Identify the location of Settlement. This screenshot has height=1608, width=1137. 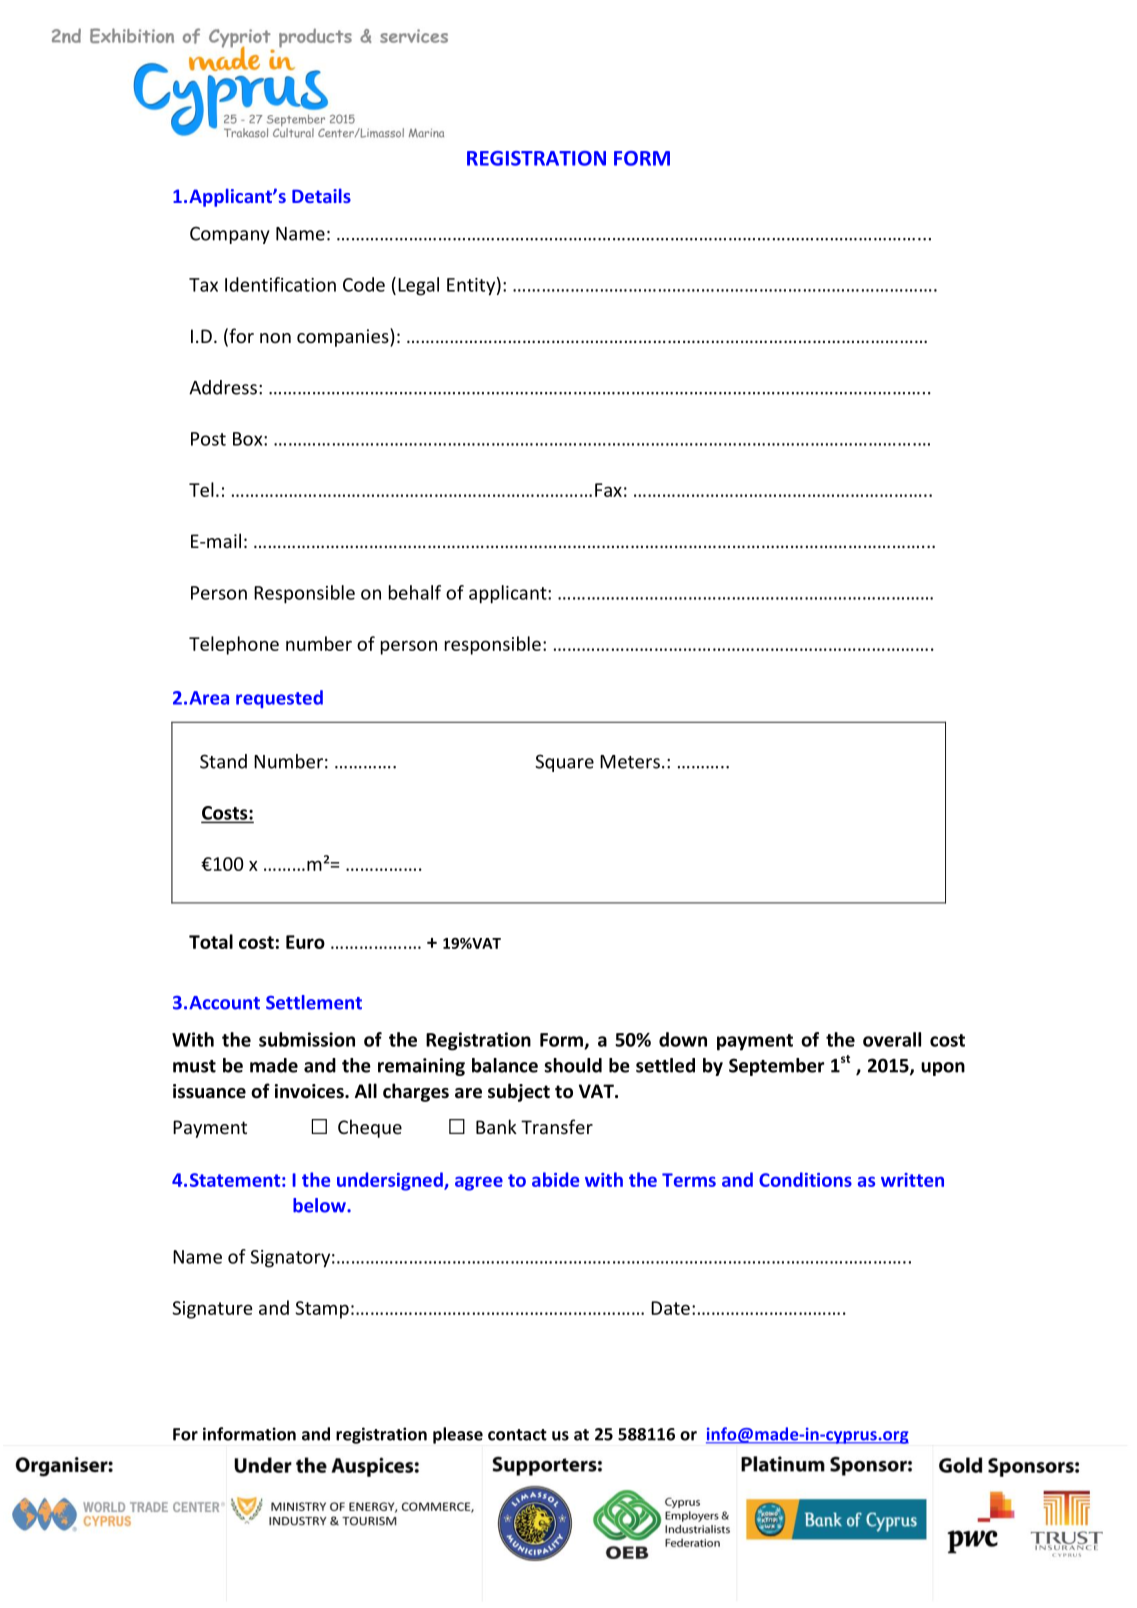
(314, 1002).
